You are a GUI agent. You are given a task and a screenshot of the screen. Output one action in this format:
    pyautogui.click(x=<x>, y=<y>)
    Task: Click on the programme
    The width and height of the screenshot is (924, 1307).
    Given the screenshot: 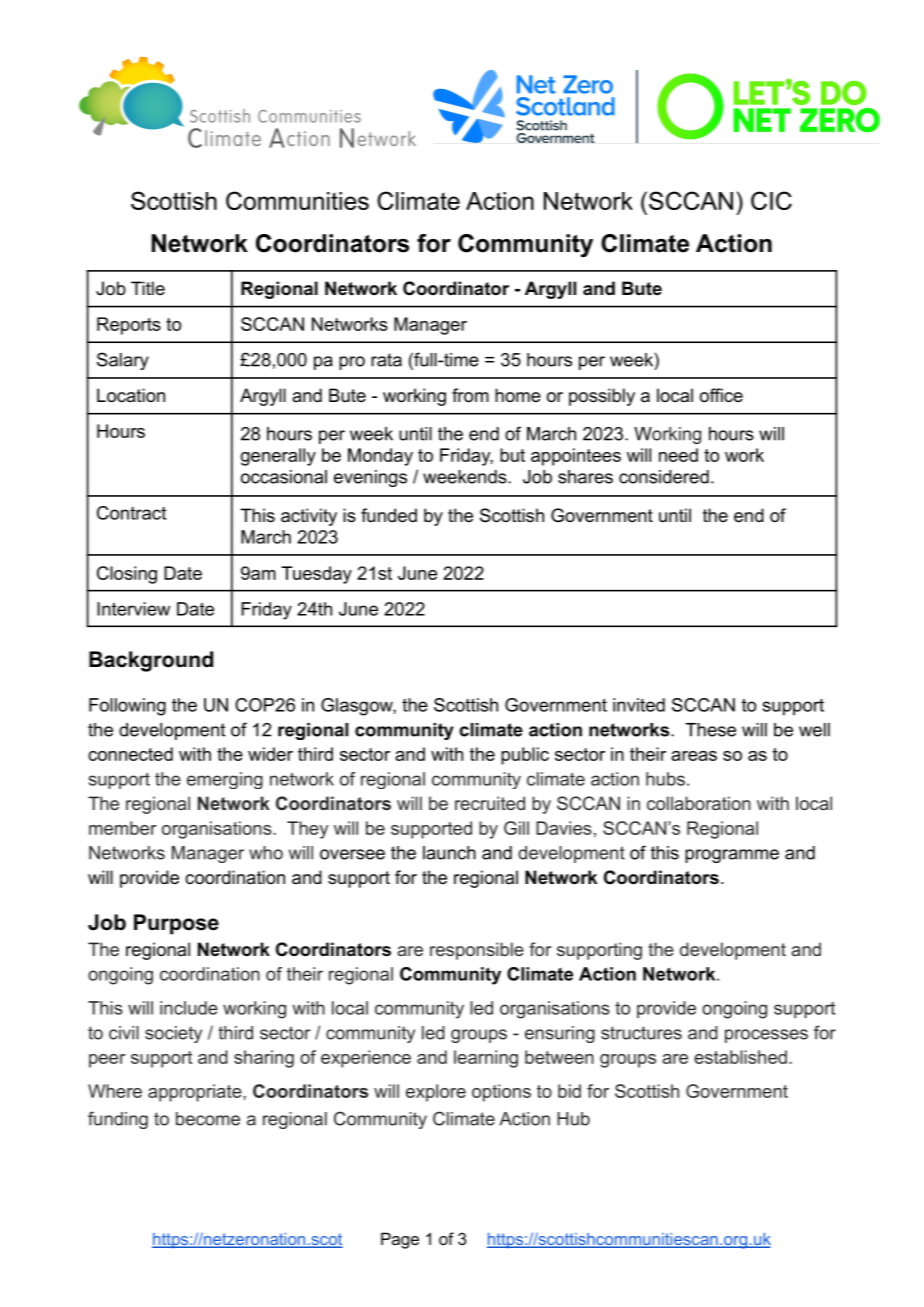 What is the action you would take?
    pyautogui.click(x=732, y=856)
